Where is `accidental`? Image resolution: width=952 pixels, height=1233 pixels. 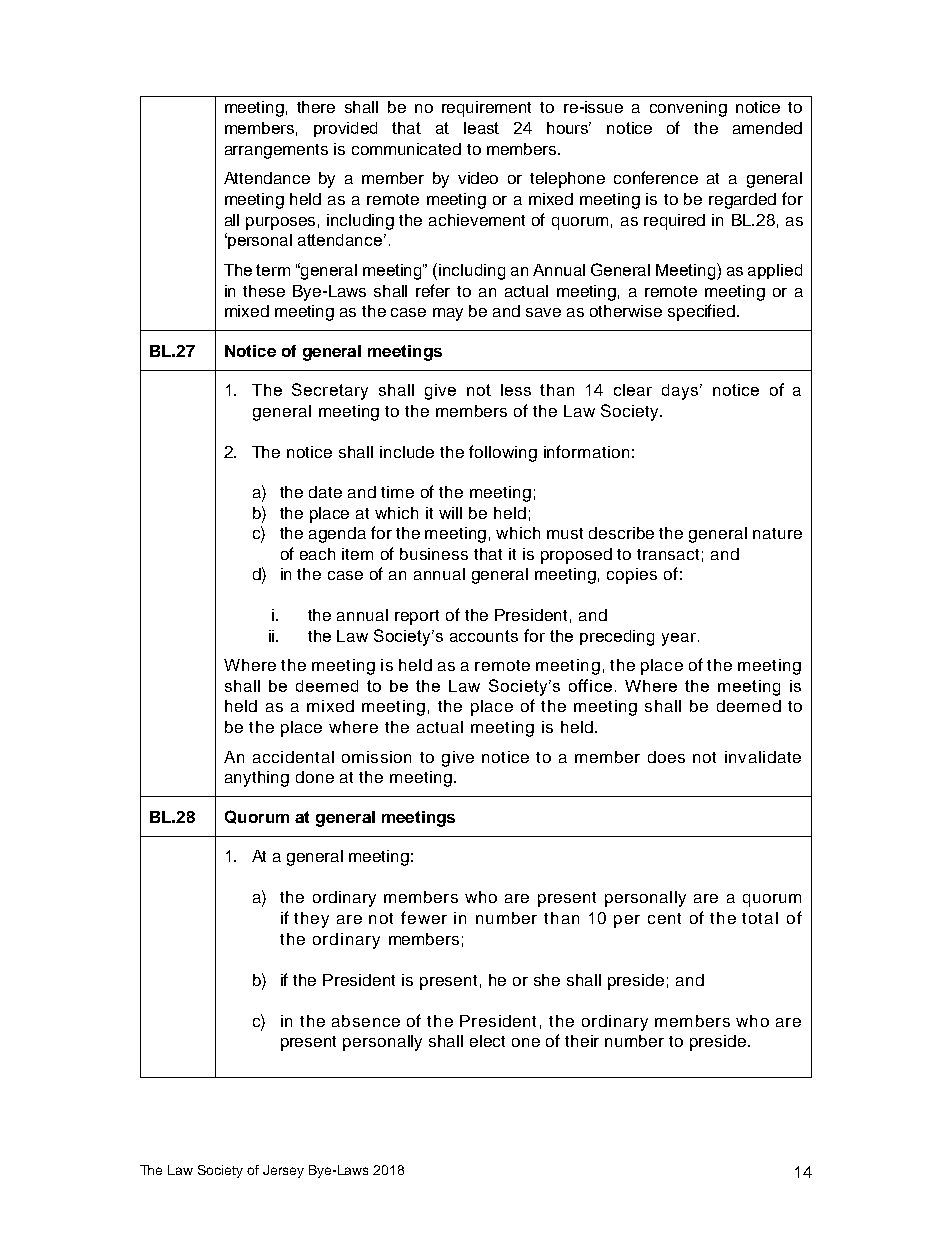
accidental is located at coordinates (293, 757).
